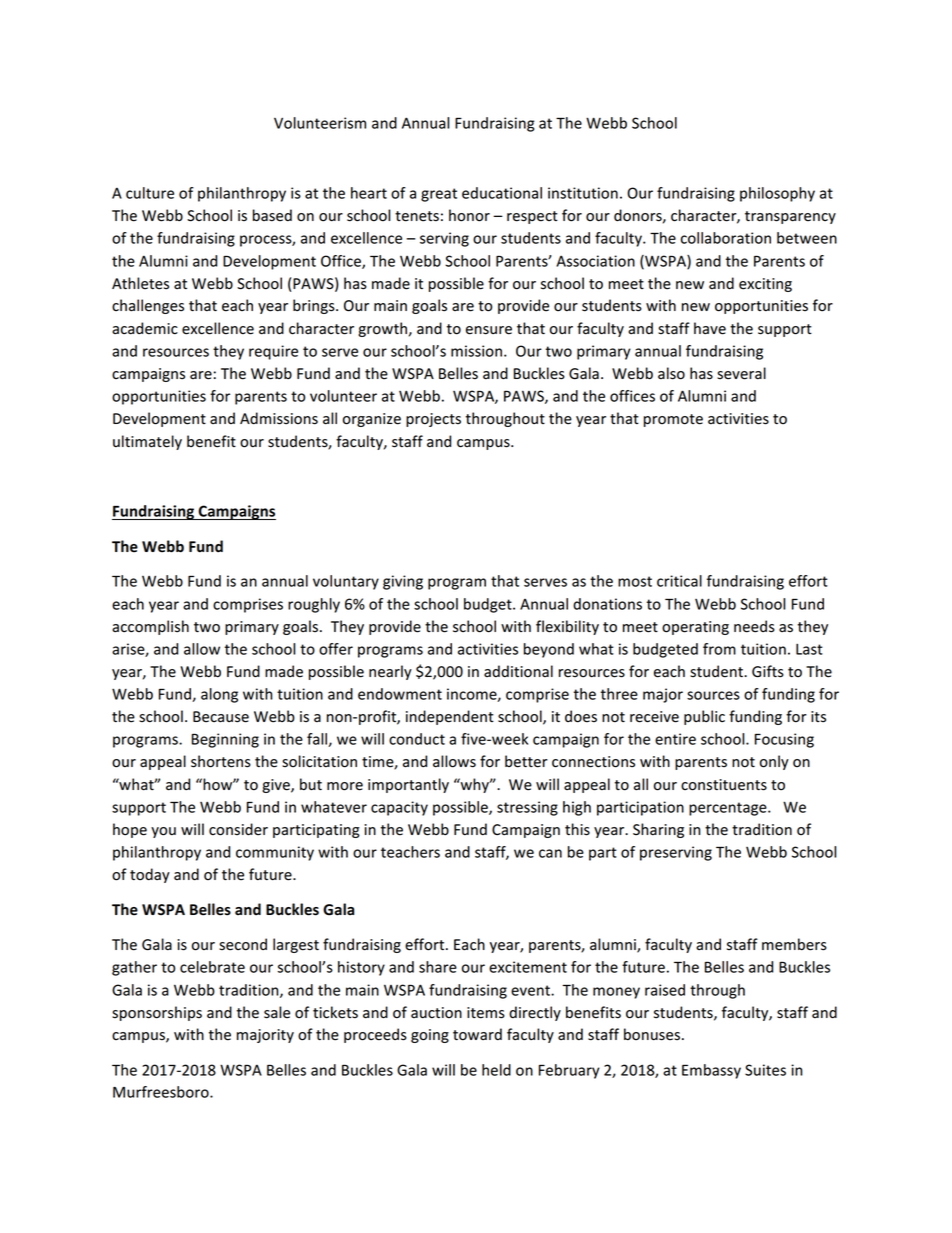 This document has width=952, height=1233. I want to click on from, so click(719, 649).
